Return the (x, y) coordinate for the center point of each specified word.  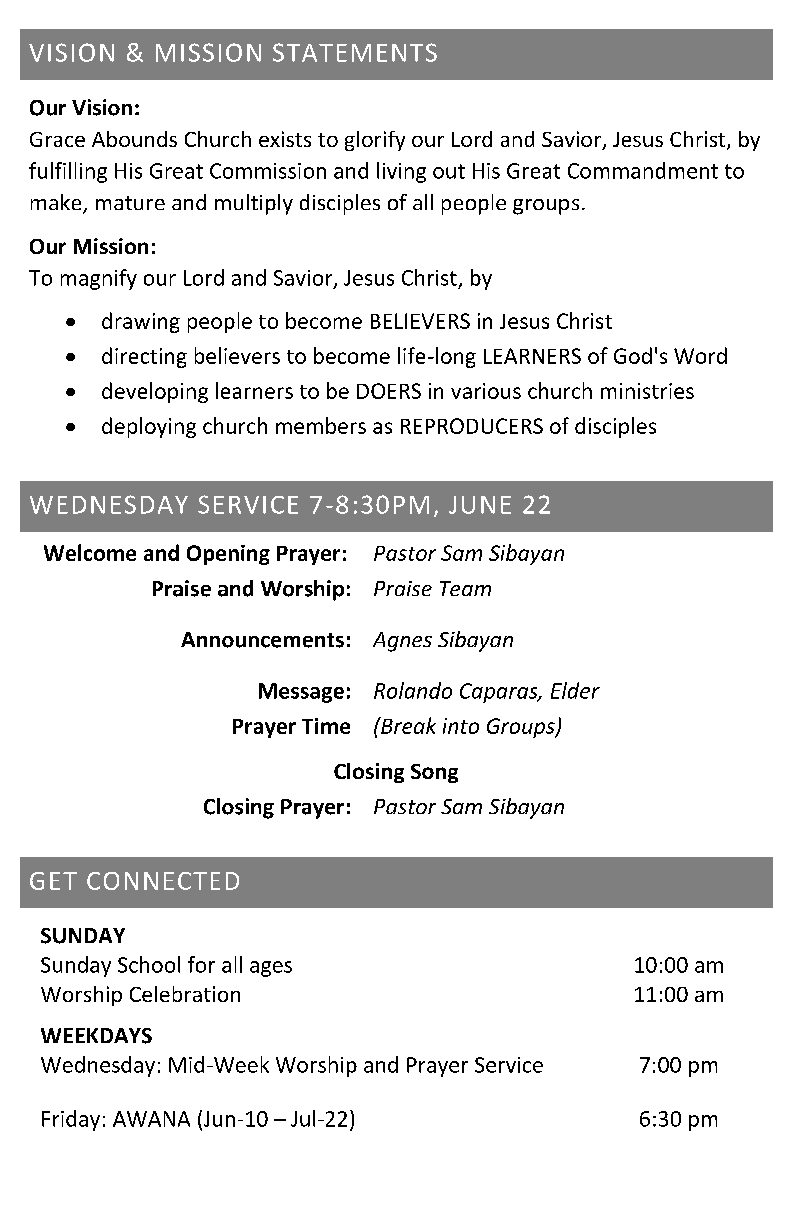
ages (271, 969)
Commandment (643, 170)
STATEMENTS (355, 52)
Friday (71, 1120)
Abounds (134, 139)
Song (434, 773)
